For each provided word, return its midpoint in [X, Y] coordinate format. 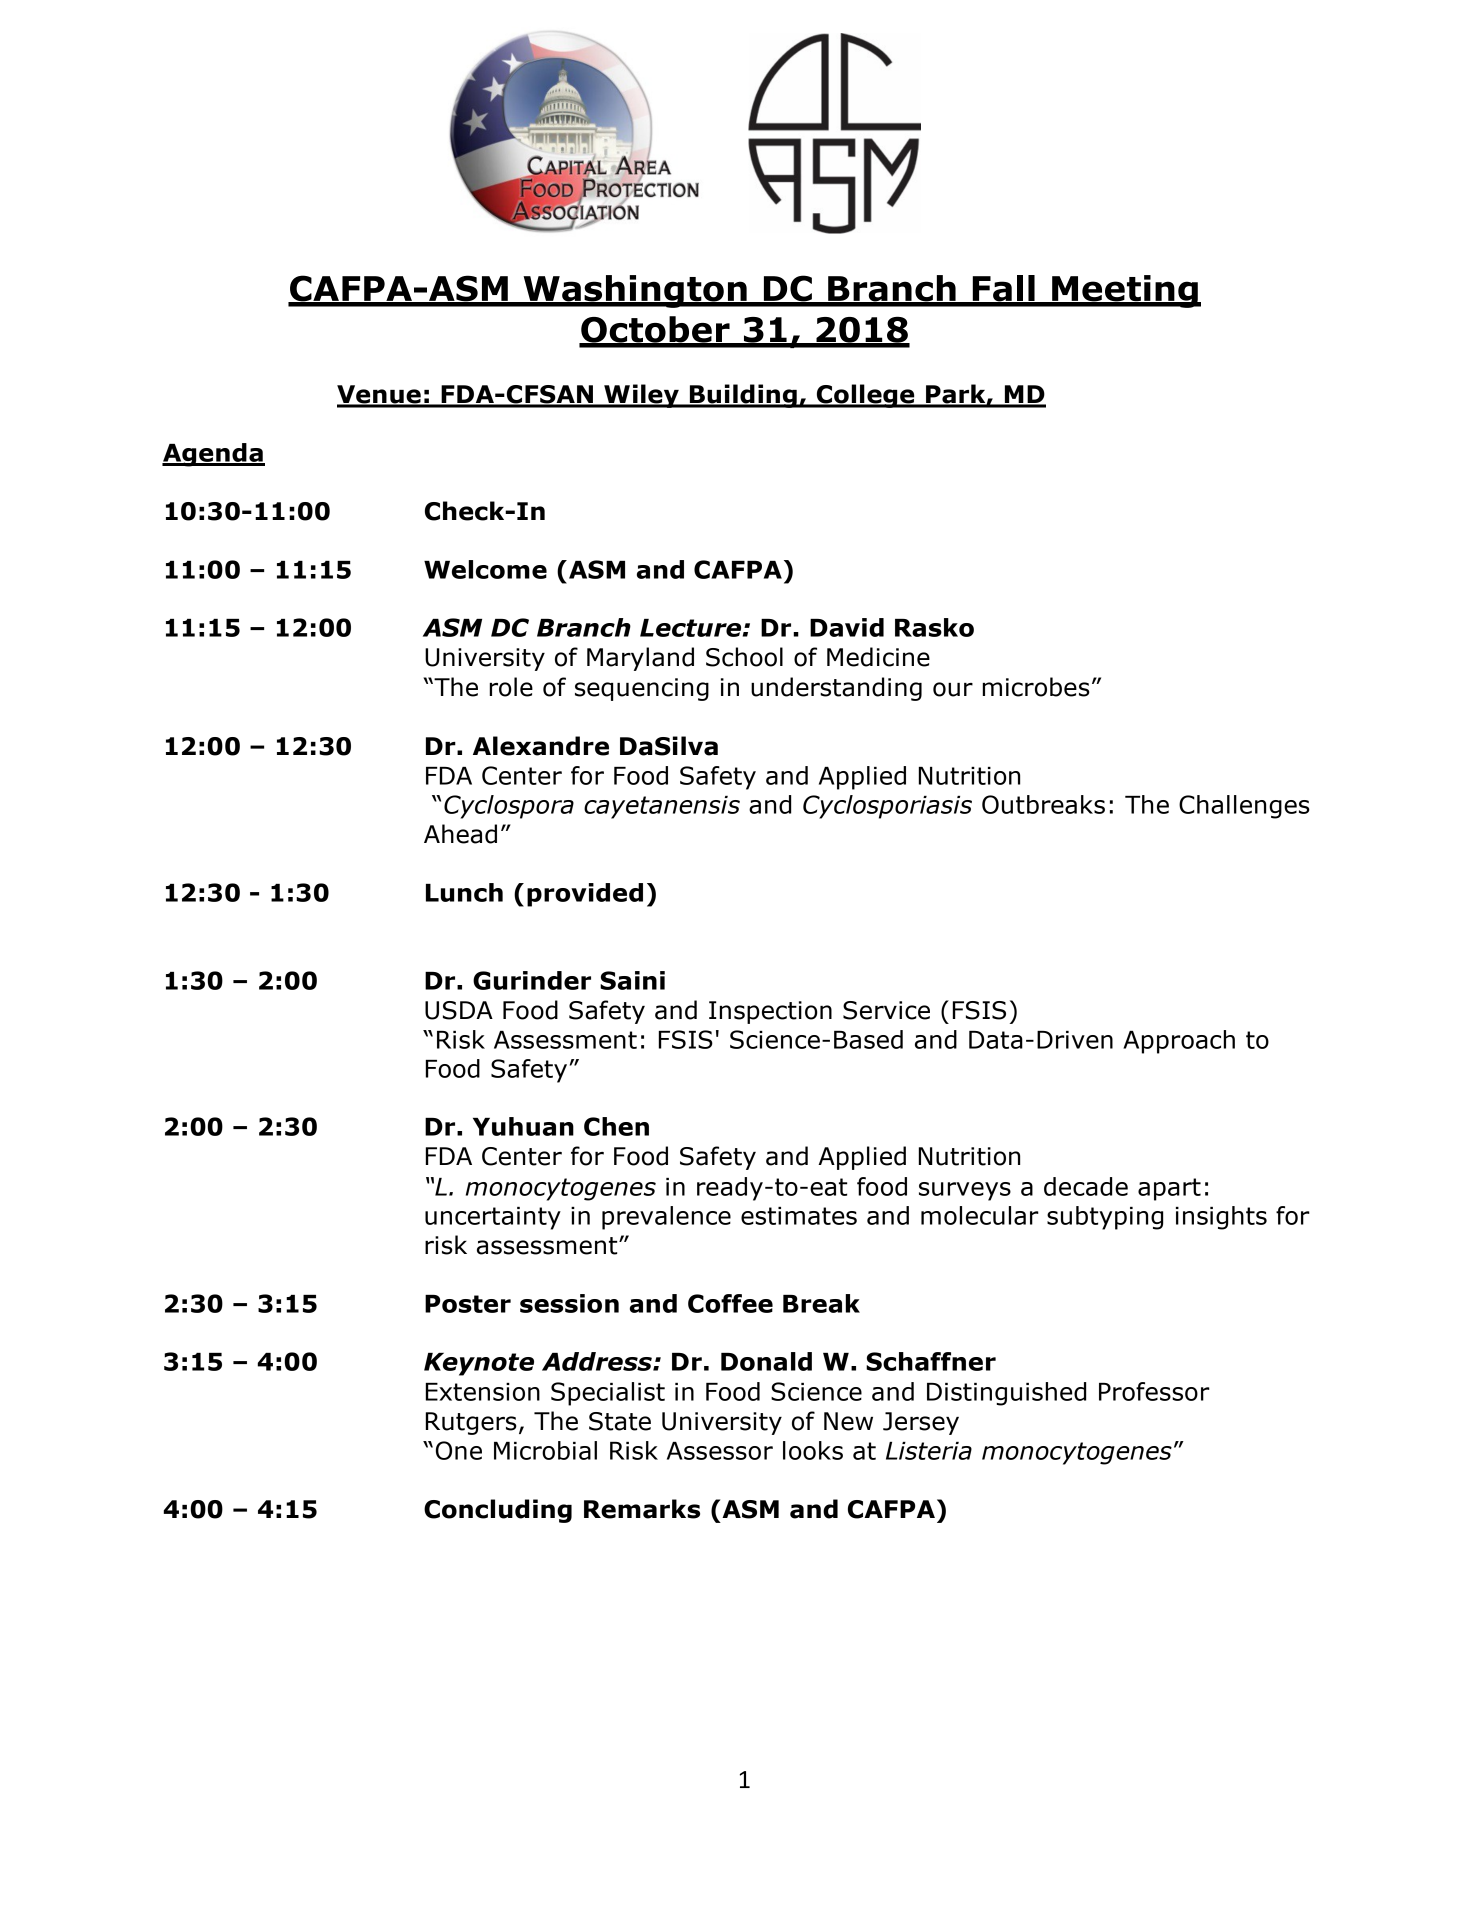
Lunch [464, 892]
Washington [635, 291]
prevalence [666, 1218]
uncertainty [493, 1218]
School [744, 657]
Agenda [213, 455]
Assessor [720, 1451]
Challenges [1244, 807]
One [459, 1450]
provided [585, 895]
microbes [1036, 687]
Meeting [1125, 291]
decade [1086, 1186]
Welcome [485, 569]
